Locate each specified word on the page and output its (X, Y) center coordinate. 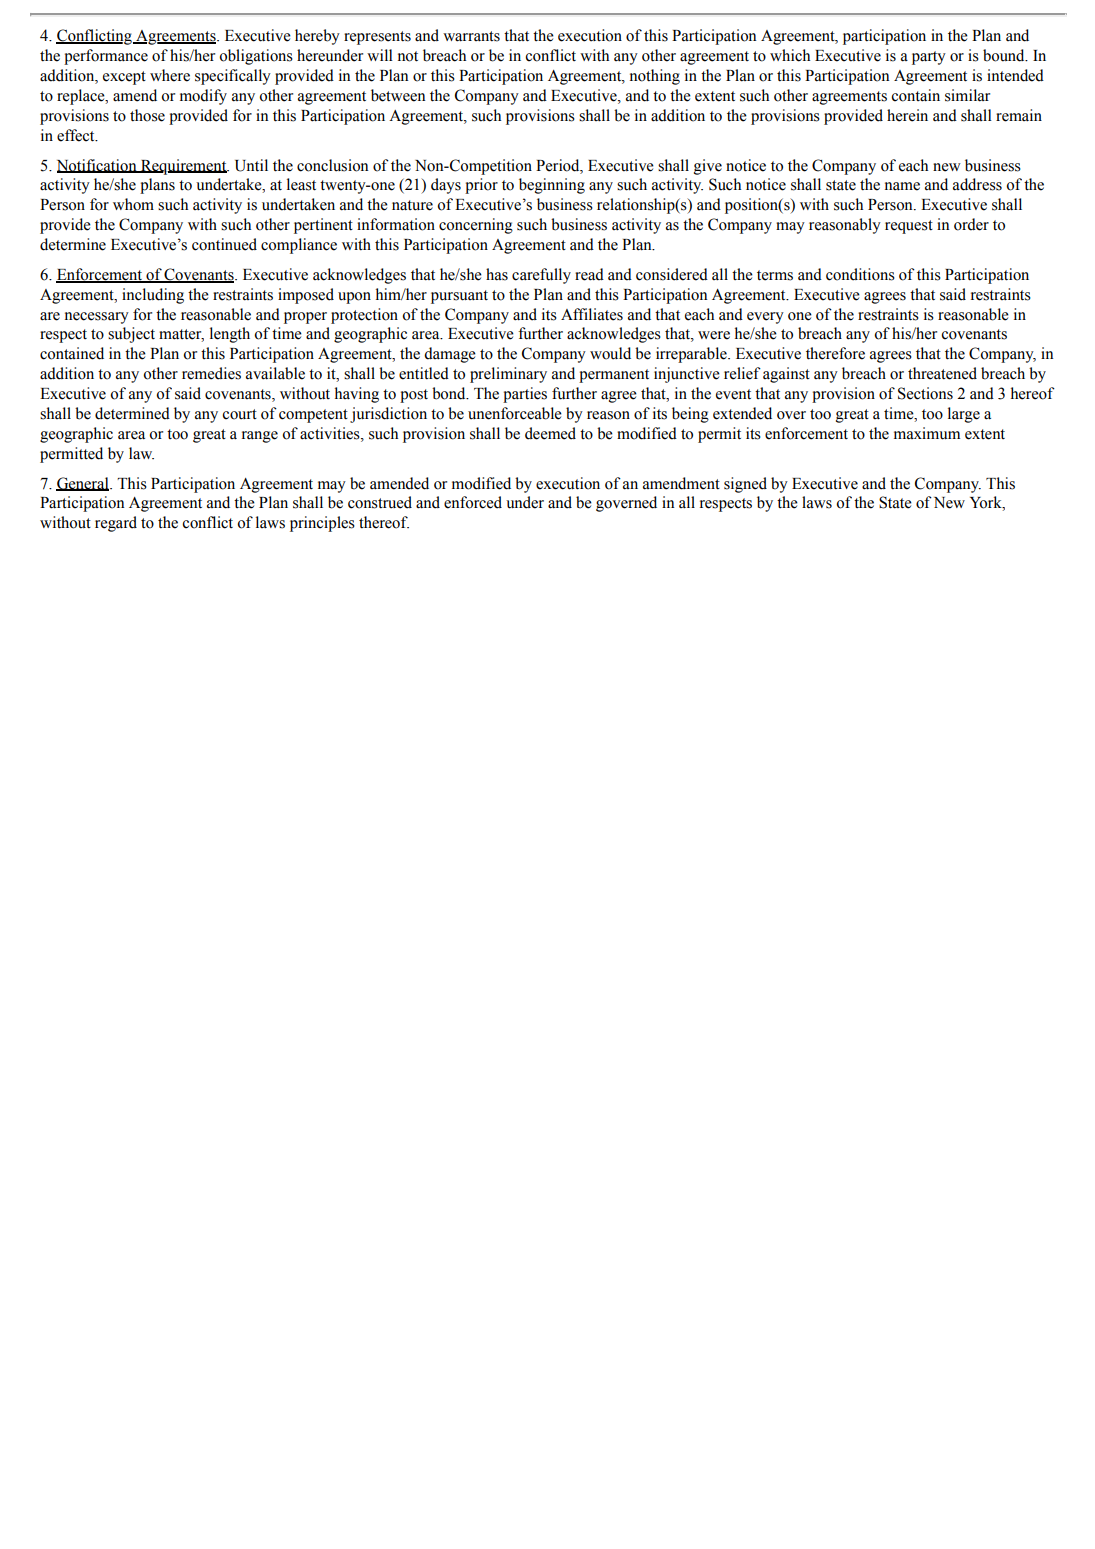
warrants (471, 36)
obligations (256, 57)
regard (116, 524)
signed (745, 485)
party (929, 58)
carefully (541, 276)
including (153, 296)
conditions (860, 274)
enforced (473, 502)
